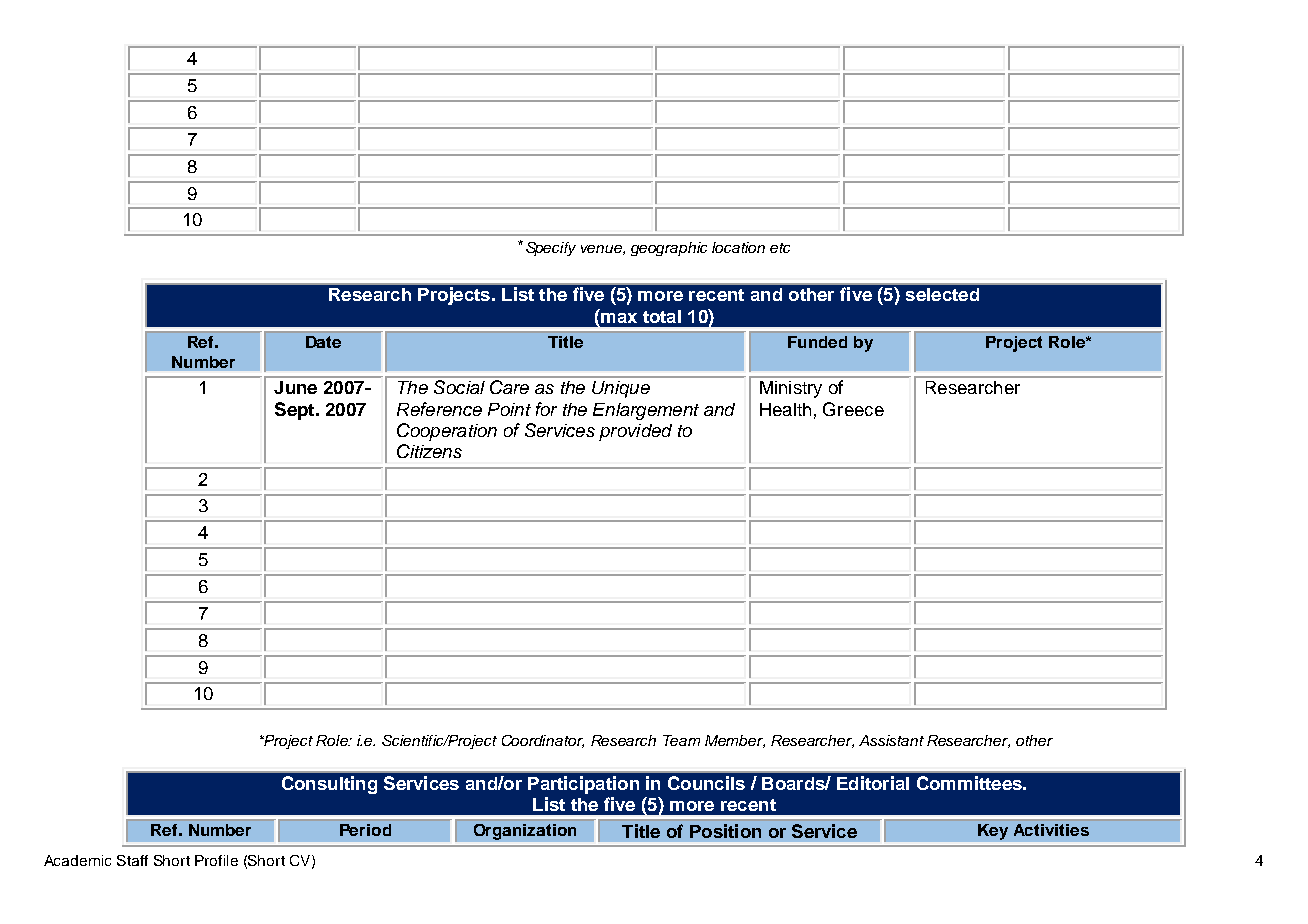  Describe the element at coordinates (323, 342) in the image. I see `Date` at that location.
